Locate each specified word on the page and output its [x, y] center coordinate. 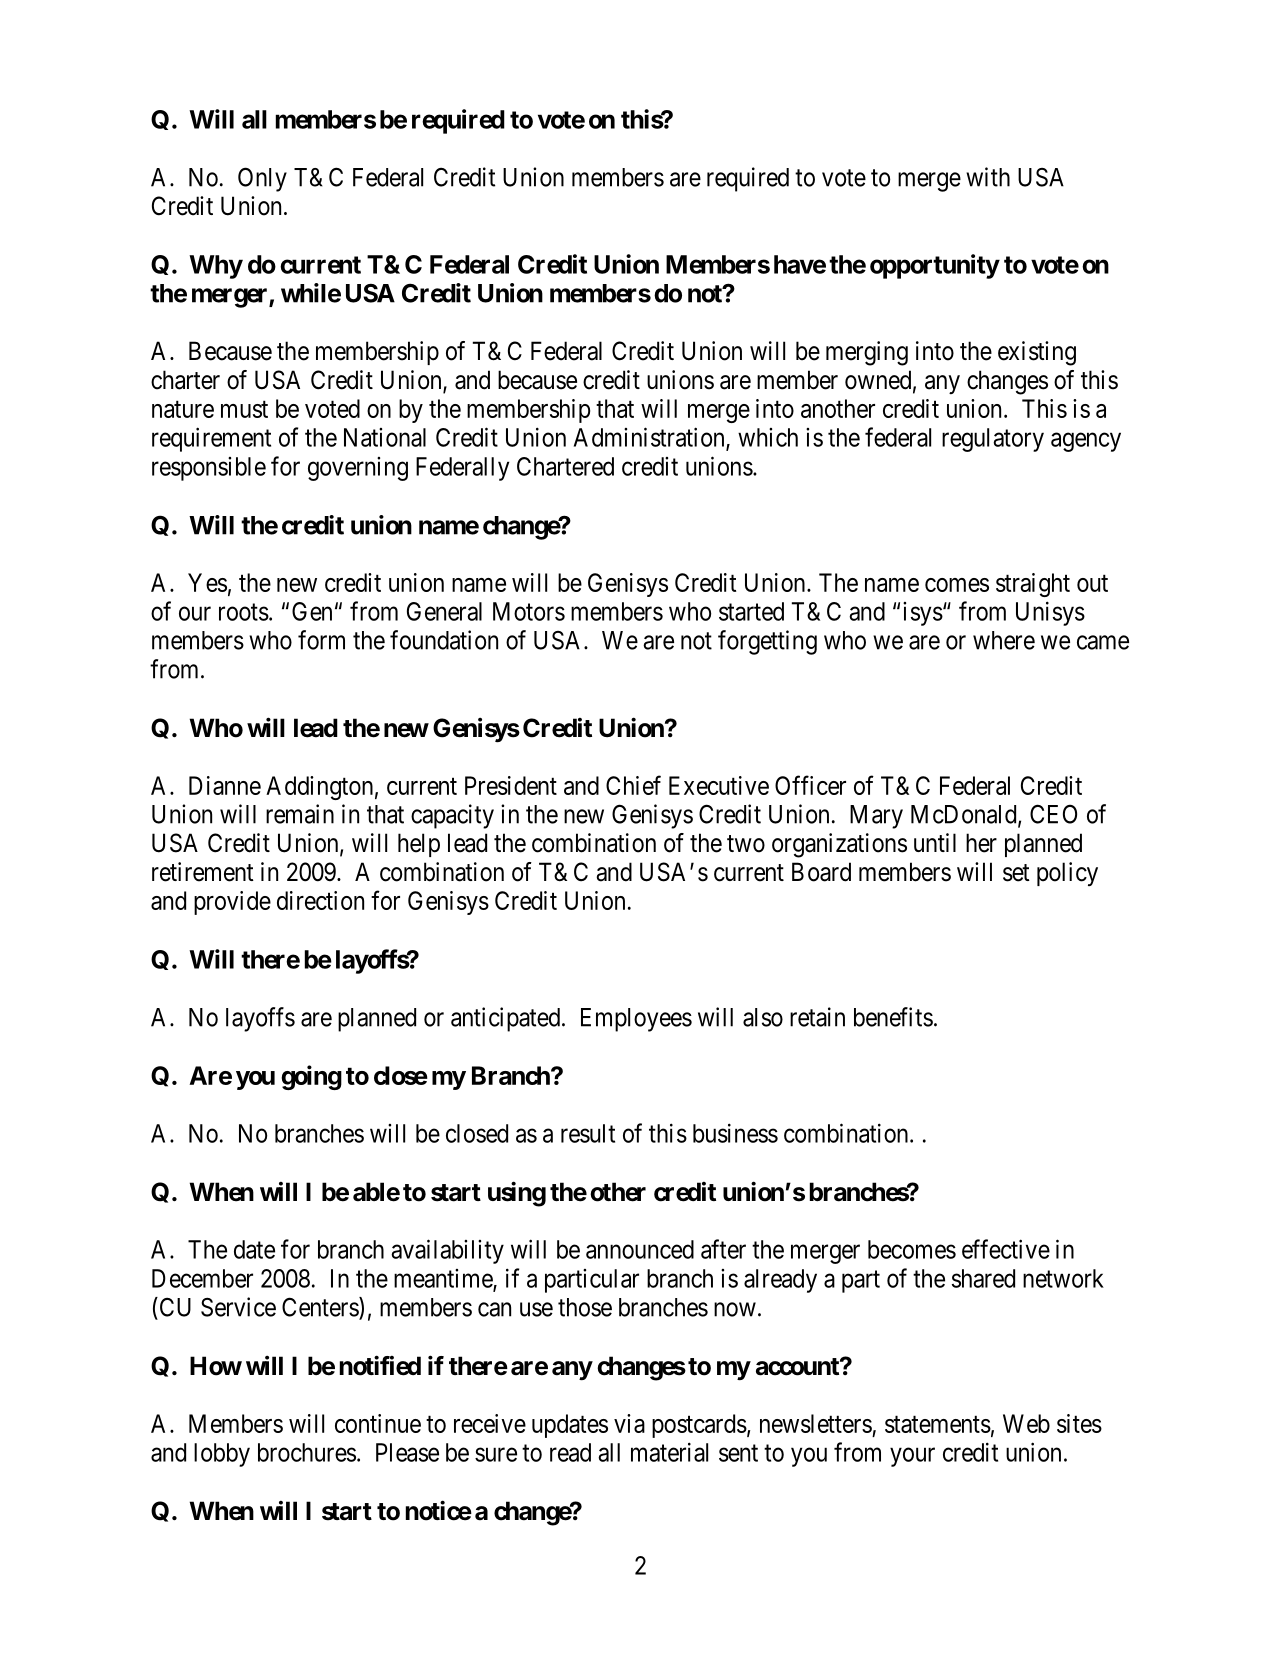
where [1004, 640]
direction [320, 900]
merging [867, 353]
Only [262, 179]
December [202, 1278]
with [988, 177]
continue [378, 1423]
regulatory [993, 440]
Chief [633, 785]
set [1016, 873]
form [321, 640]
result [588, 1133]
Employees [636, 1020]
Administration [650, 438]
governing [358, 469]
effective [1006, 1249]
